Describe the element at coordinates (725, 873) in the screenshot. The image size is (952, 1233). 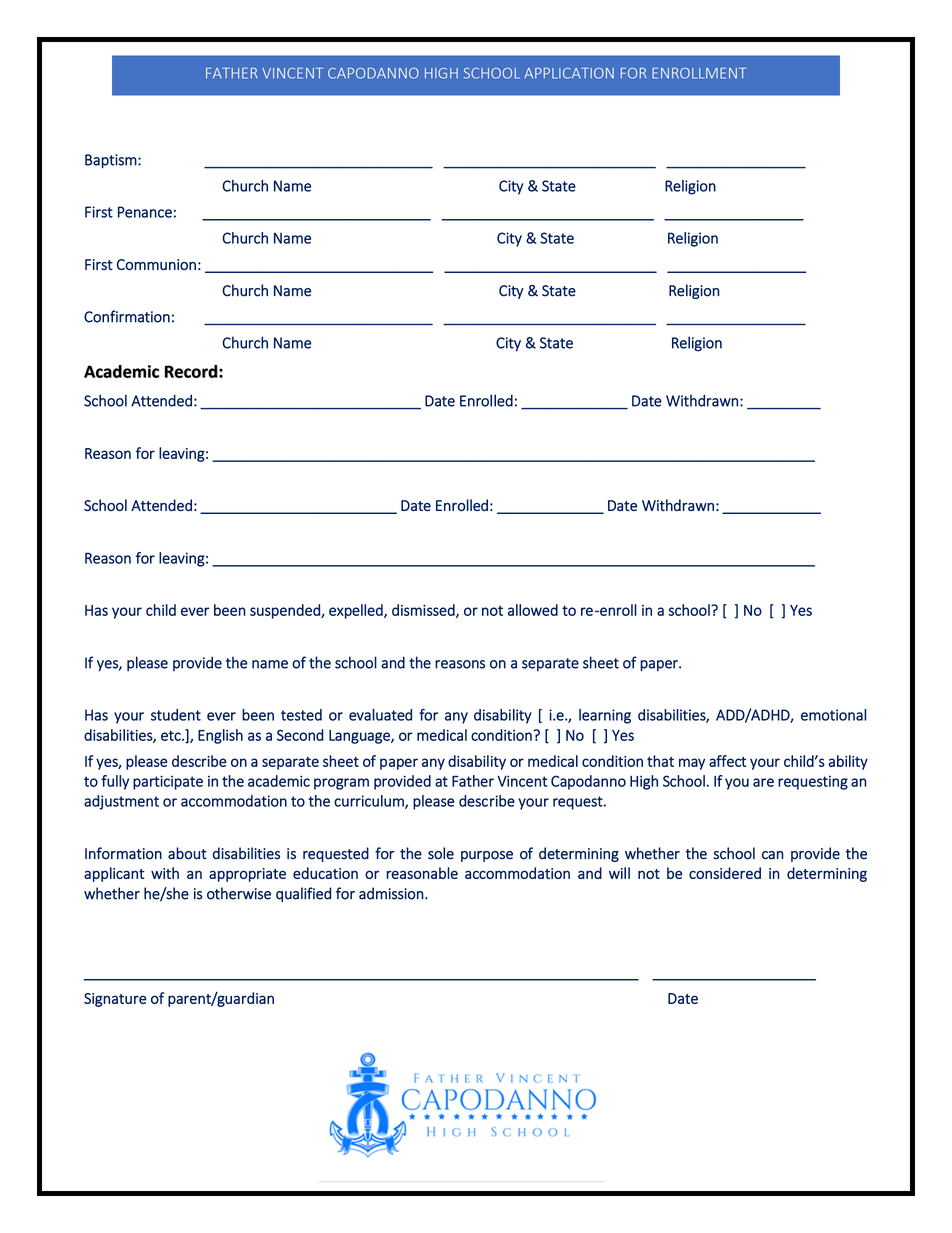
I see `considered` at that location.
